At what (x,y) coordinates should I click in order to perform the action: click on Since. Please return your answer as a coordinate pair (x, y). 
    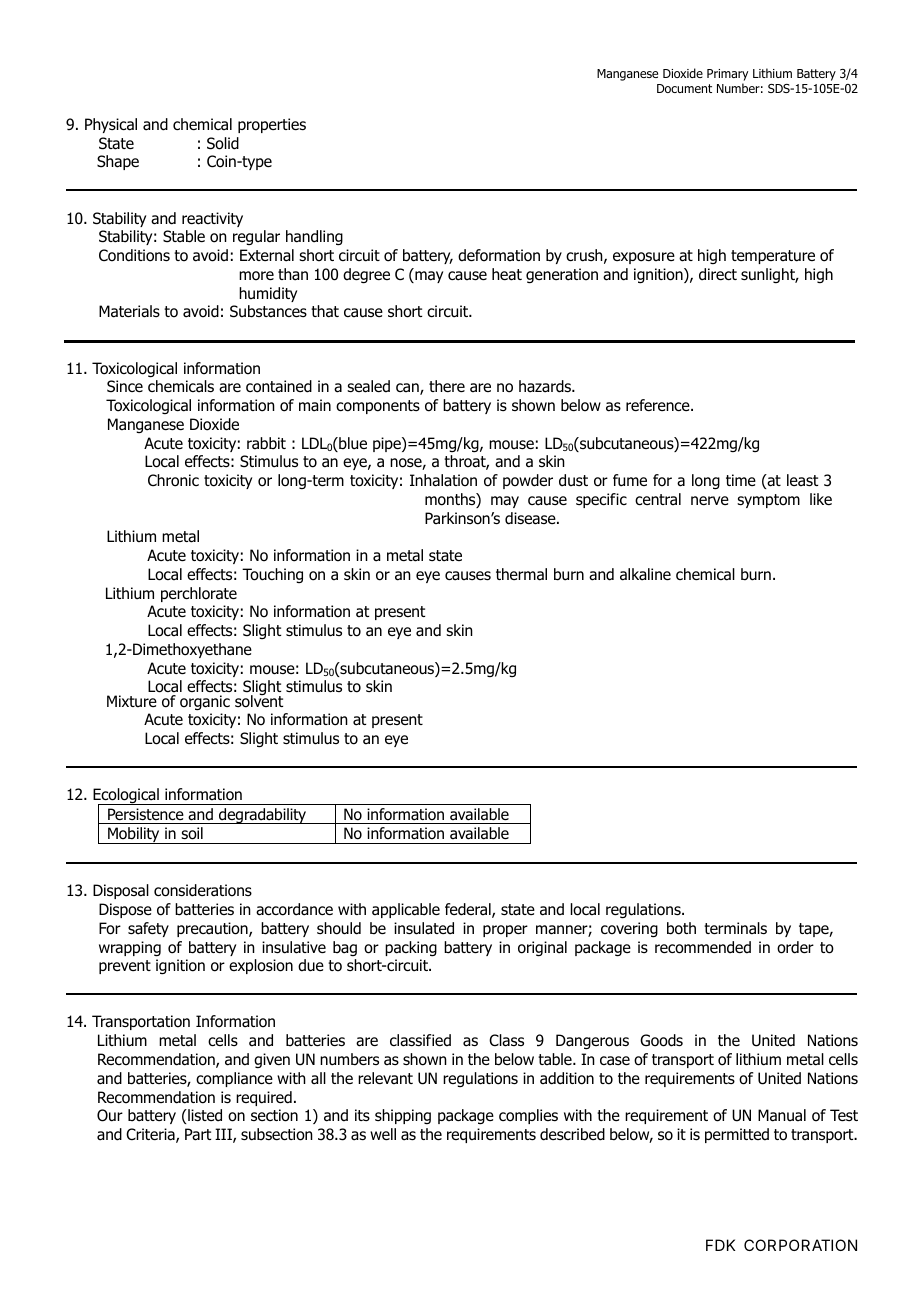
    Looking at the image, I should click on (125, 386).
